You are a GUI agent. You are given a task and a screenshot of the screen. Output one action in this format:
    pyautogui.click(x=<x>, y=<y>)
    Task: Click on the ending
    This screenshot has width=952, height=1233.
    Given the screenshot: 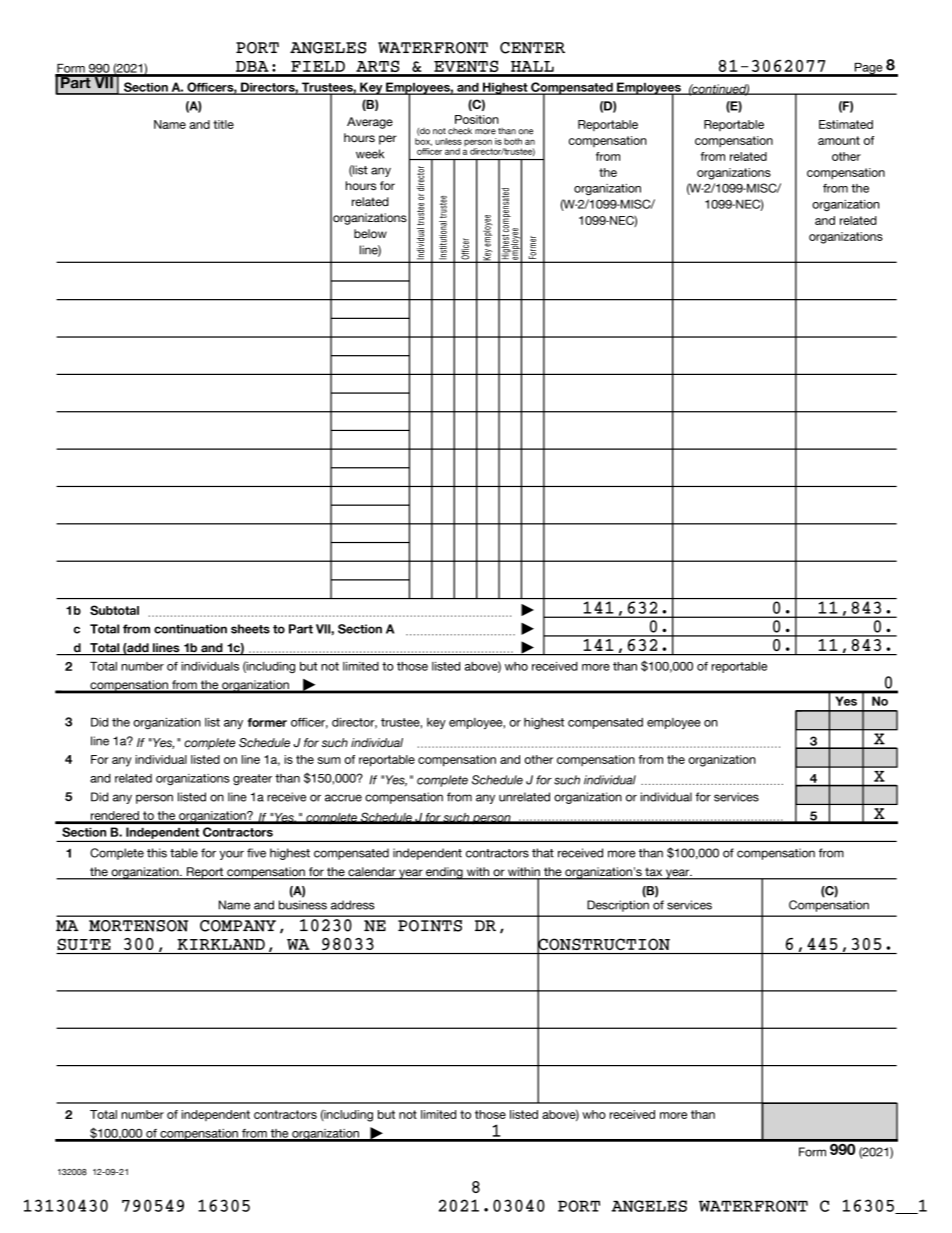 What is the action you would take?
    pyautogui.click(x=444, y=873)
